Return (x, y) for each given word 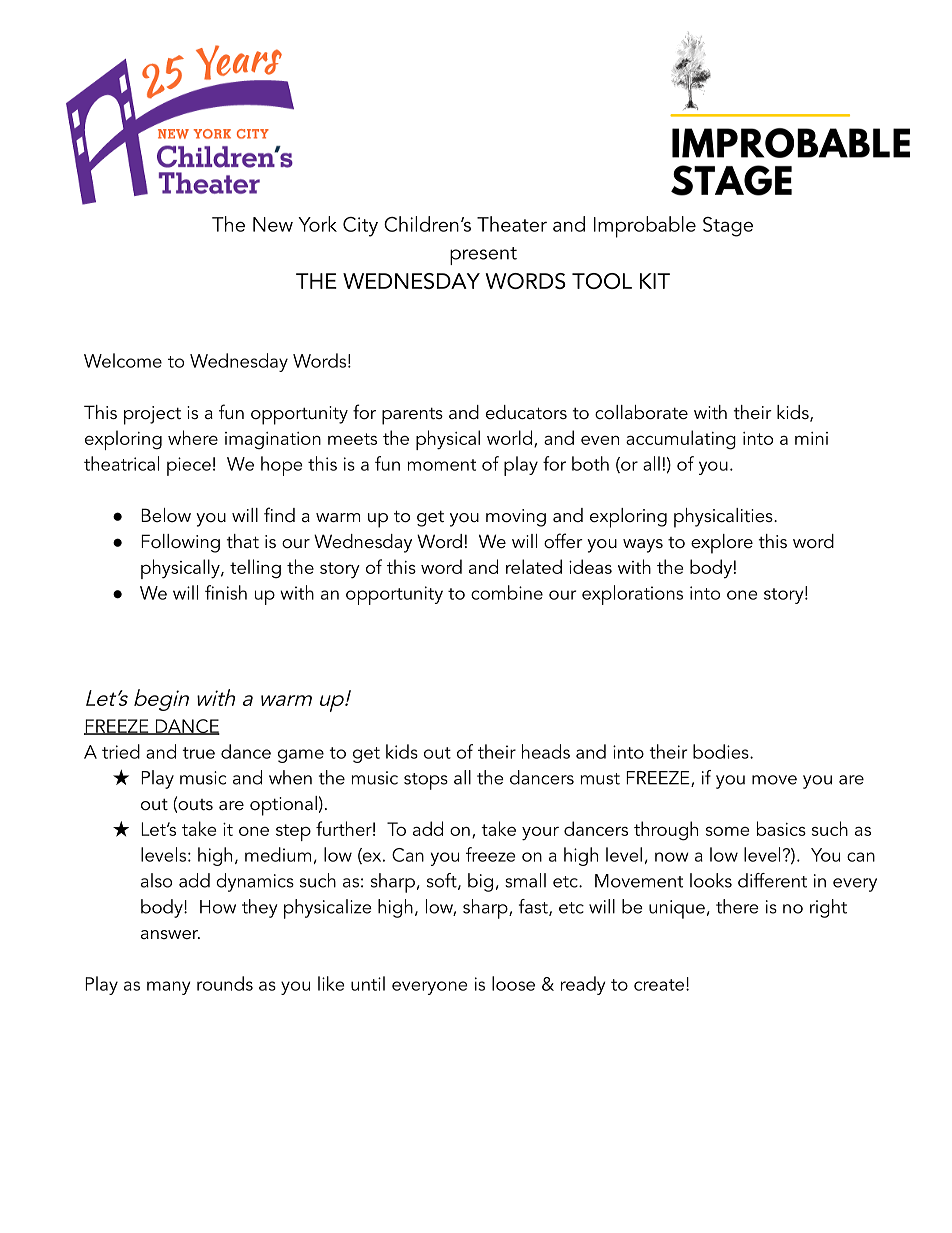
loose (513, 983)
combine (507, 592)
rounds (225, 983)
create (660, 985)
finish (226, 592)
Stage (728, 227)
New (273, 224)
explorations (632, 595)
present (483, 256)
